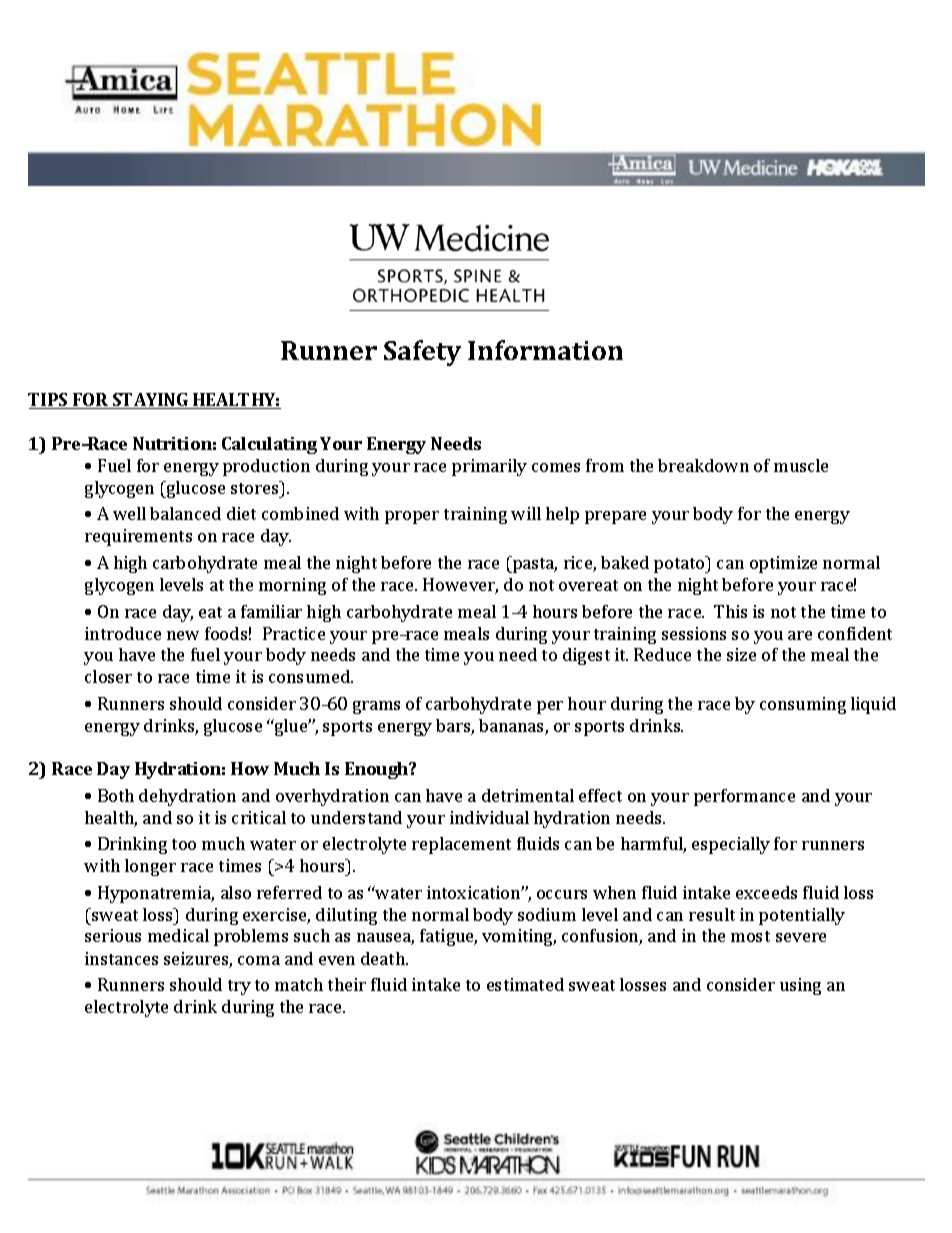  What do you see at coordinates (525, 984) in the page?
I see `estimated` at bounding box center [525, 984].
